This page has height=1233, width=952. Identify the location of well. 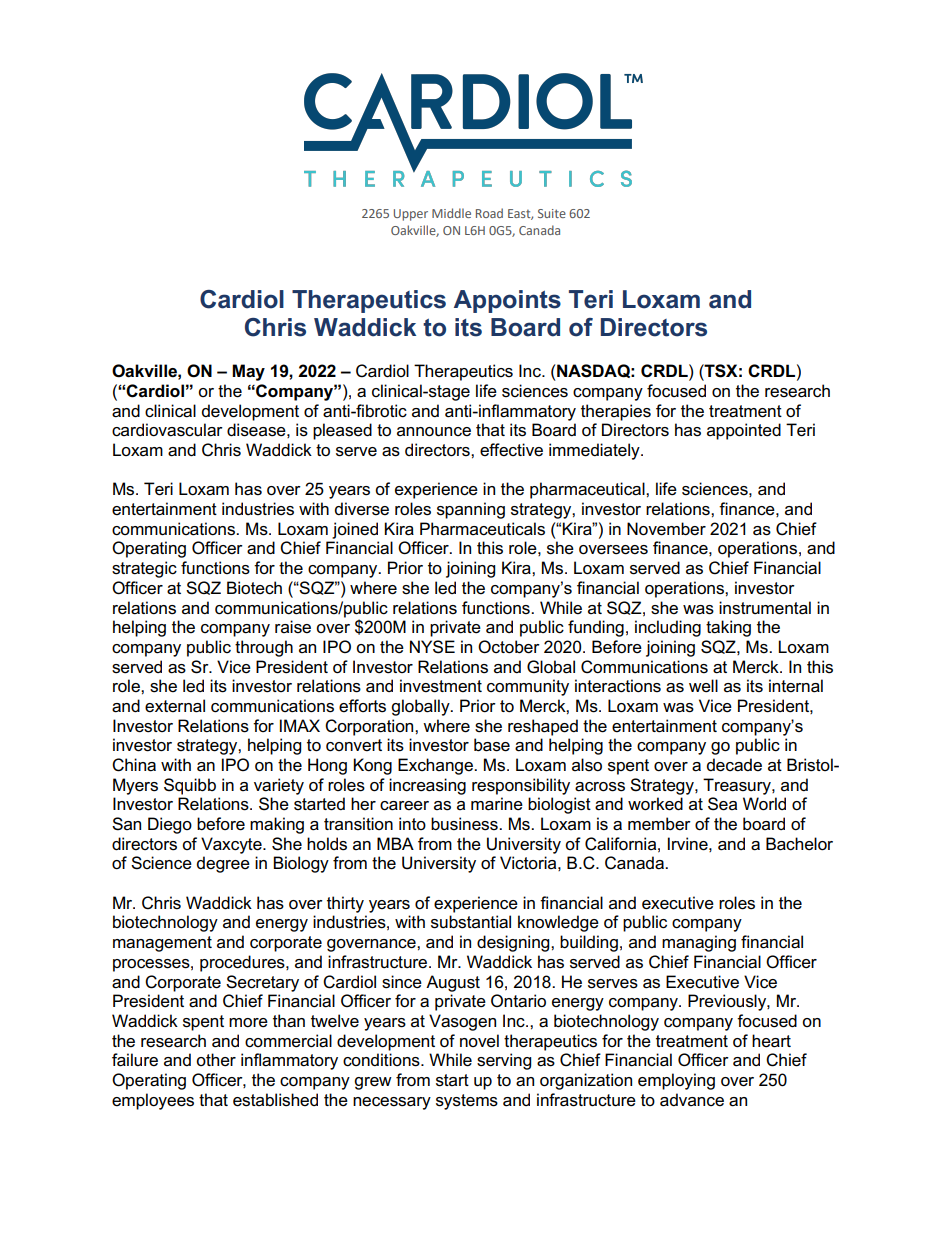
(703, 686).
